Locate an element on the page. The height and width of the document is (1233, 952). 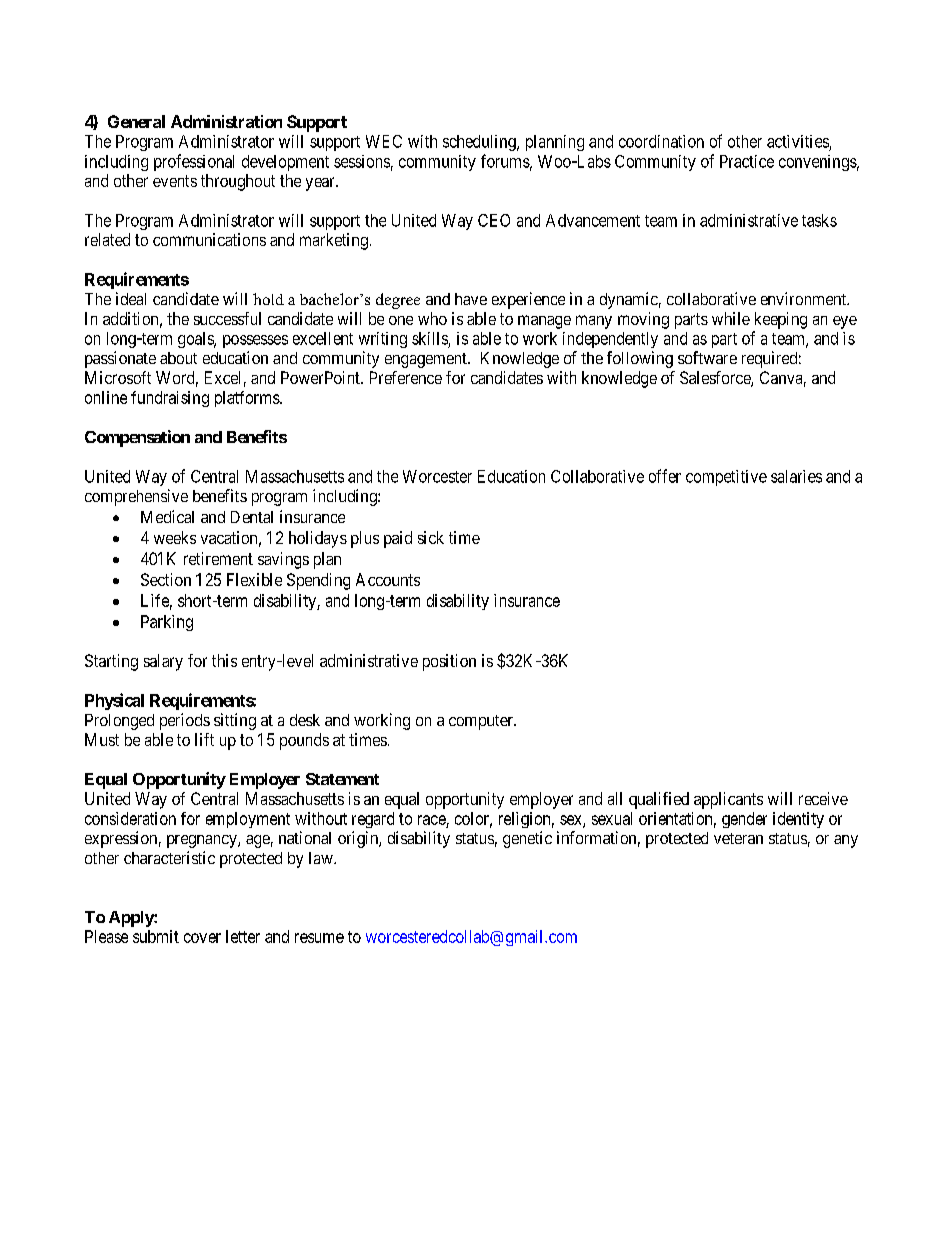
genetic is located at coordinates (527, 839).
